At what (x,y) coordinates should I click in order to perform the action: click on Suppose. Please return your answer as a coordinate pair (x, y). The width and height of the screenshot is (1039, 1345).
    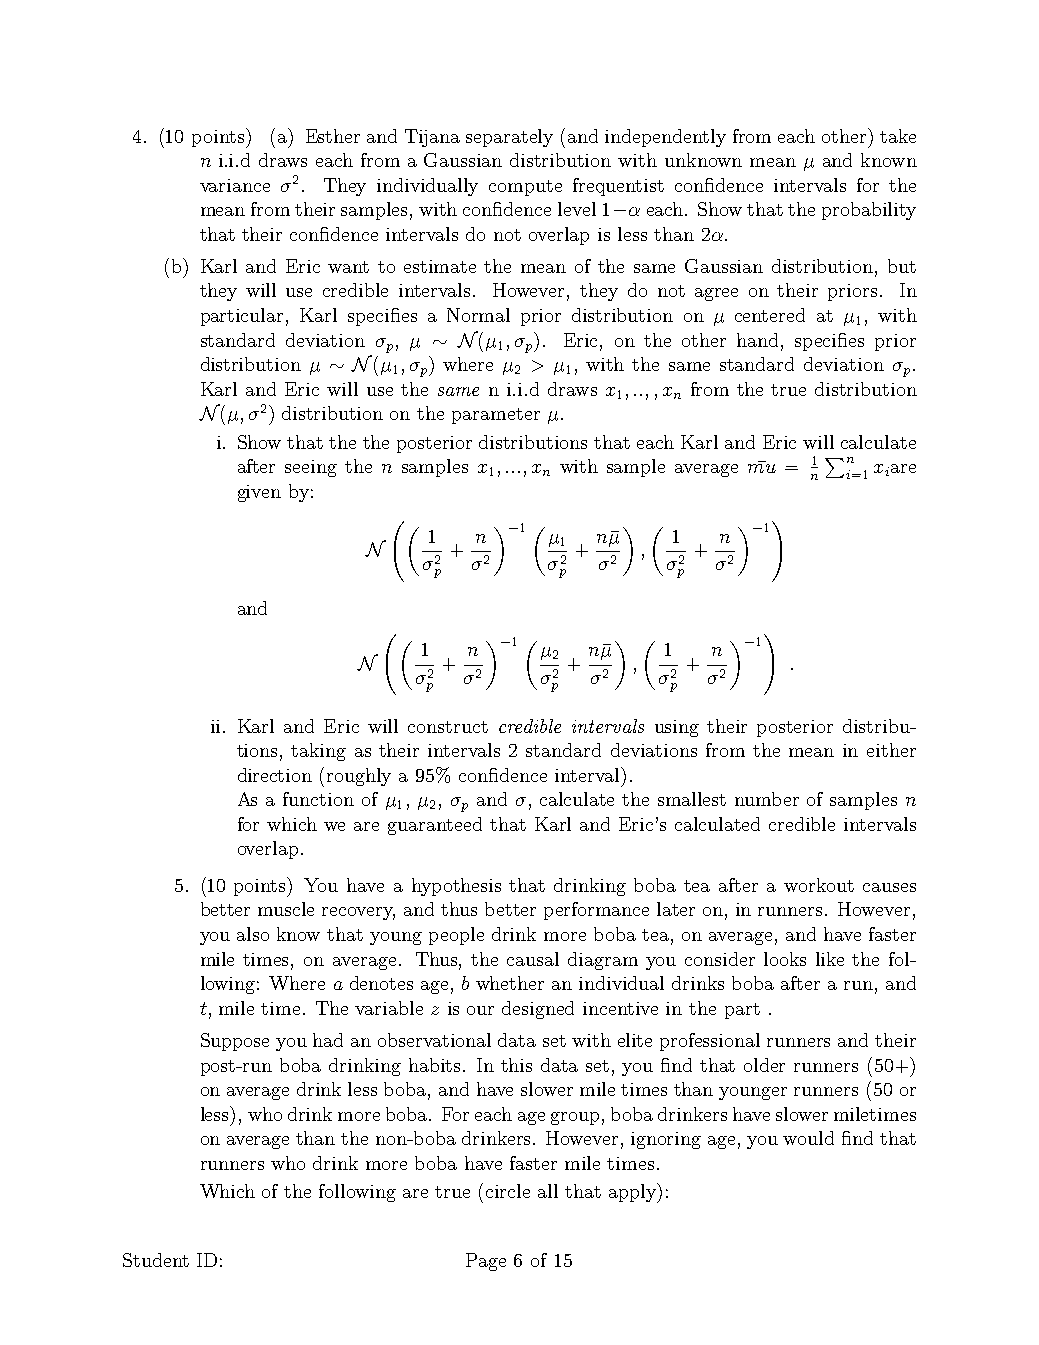
    Looking at the image, I should click on (235, 1042).
